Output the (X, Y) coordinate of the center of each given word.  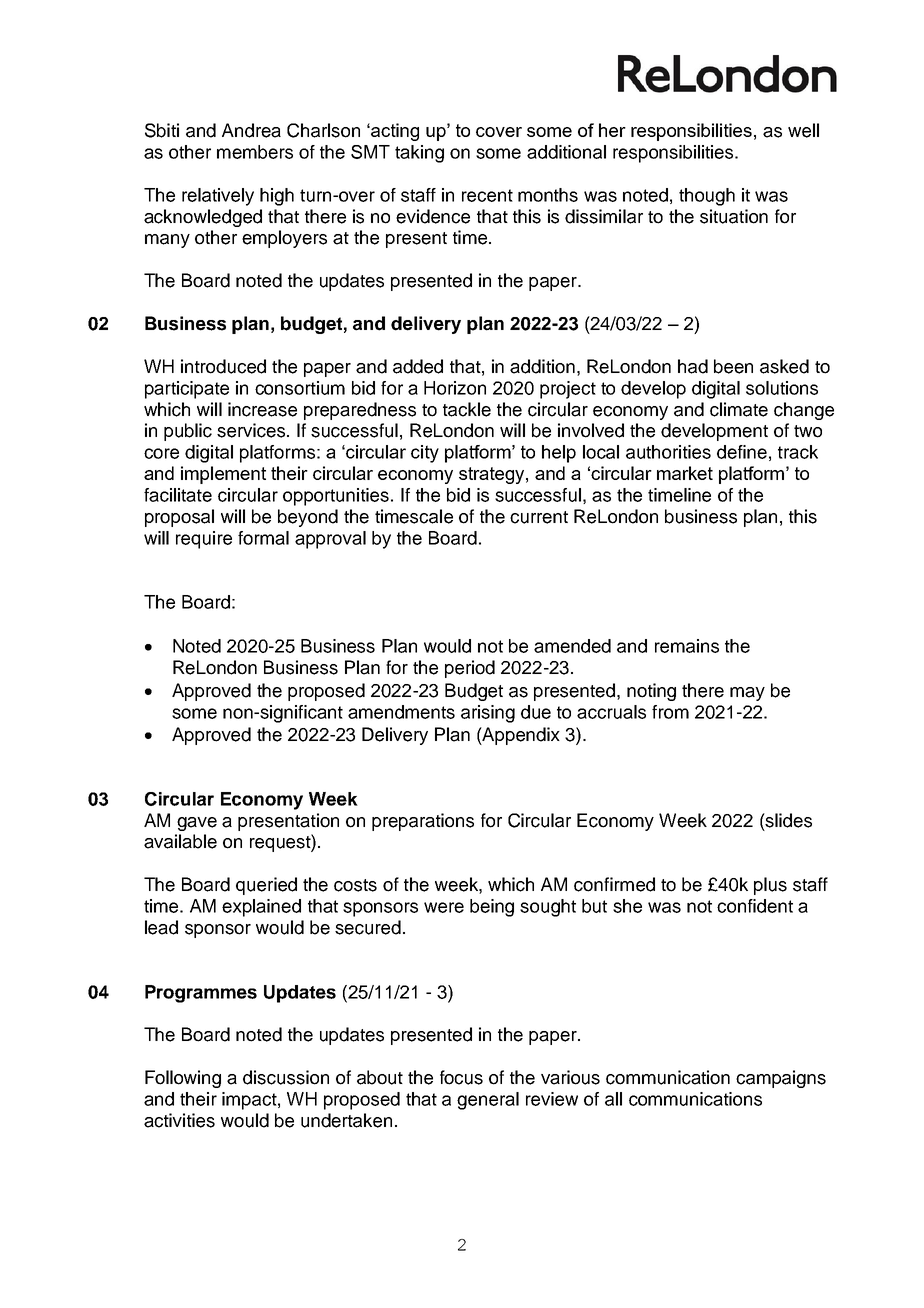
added (418, 366)
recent (487, 195)
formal (263, 538)
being (492, 908)
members (255, 152)
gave (197, 824)
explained (261, 908)
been (733, 366)
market (685, 473)
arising (488, 714)
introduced (223, 366)
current (539, 517)
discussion (286, 1077)
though (707, 197)
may (747, 694)
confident (755, 906)
